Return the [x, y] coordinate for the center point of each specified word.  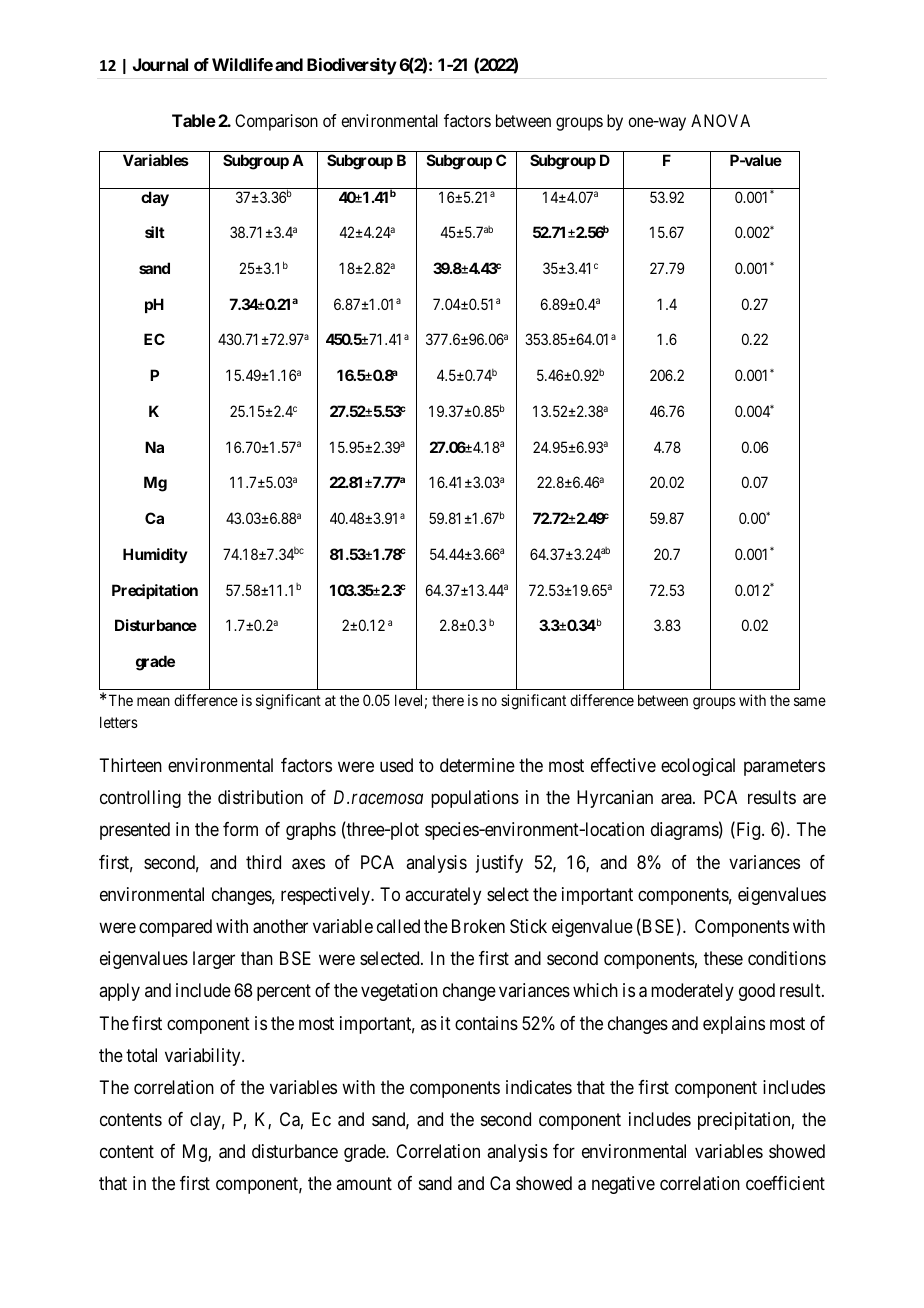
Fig [748, 831]
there [448, 700]
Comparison [276, 122]
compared [175, 928]
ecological [698, 767]
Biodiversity [352, 66]
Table [194, 120]
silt [155, 232]
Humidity [155, 555]
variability [204, 1057]
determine [477, 765]
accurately [443, 896]
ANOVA [720, 120]
